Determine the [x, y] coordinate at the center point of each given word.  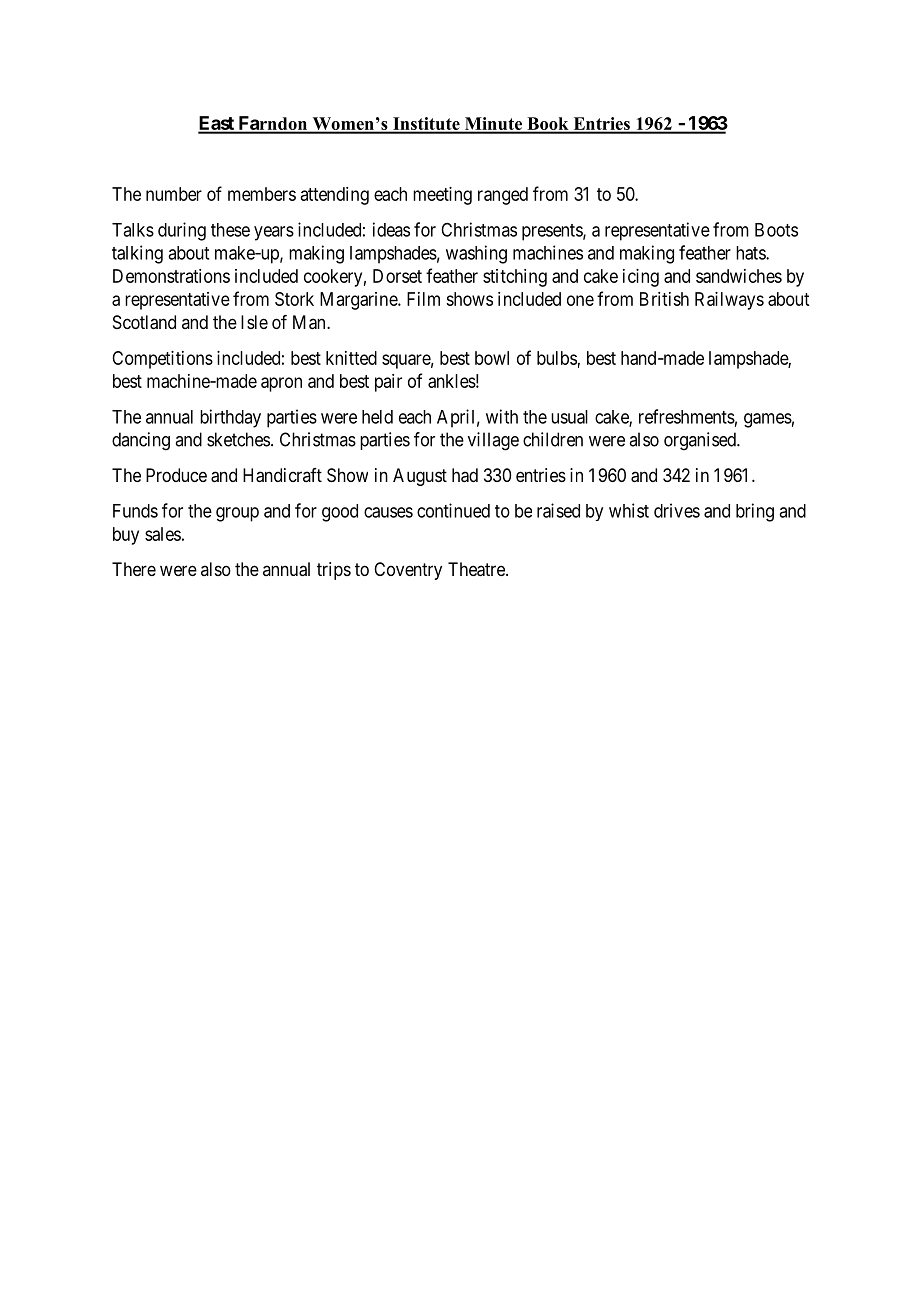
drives [677, 510]
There [134, 569]
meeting [442, 196]
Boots [776, 230]
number [174, 194]
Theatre [477, 569]
